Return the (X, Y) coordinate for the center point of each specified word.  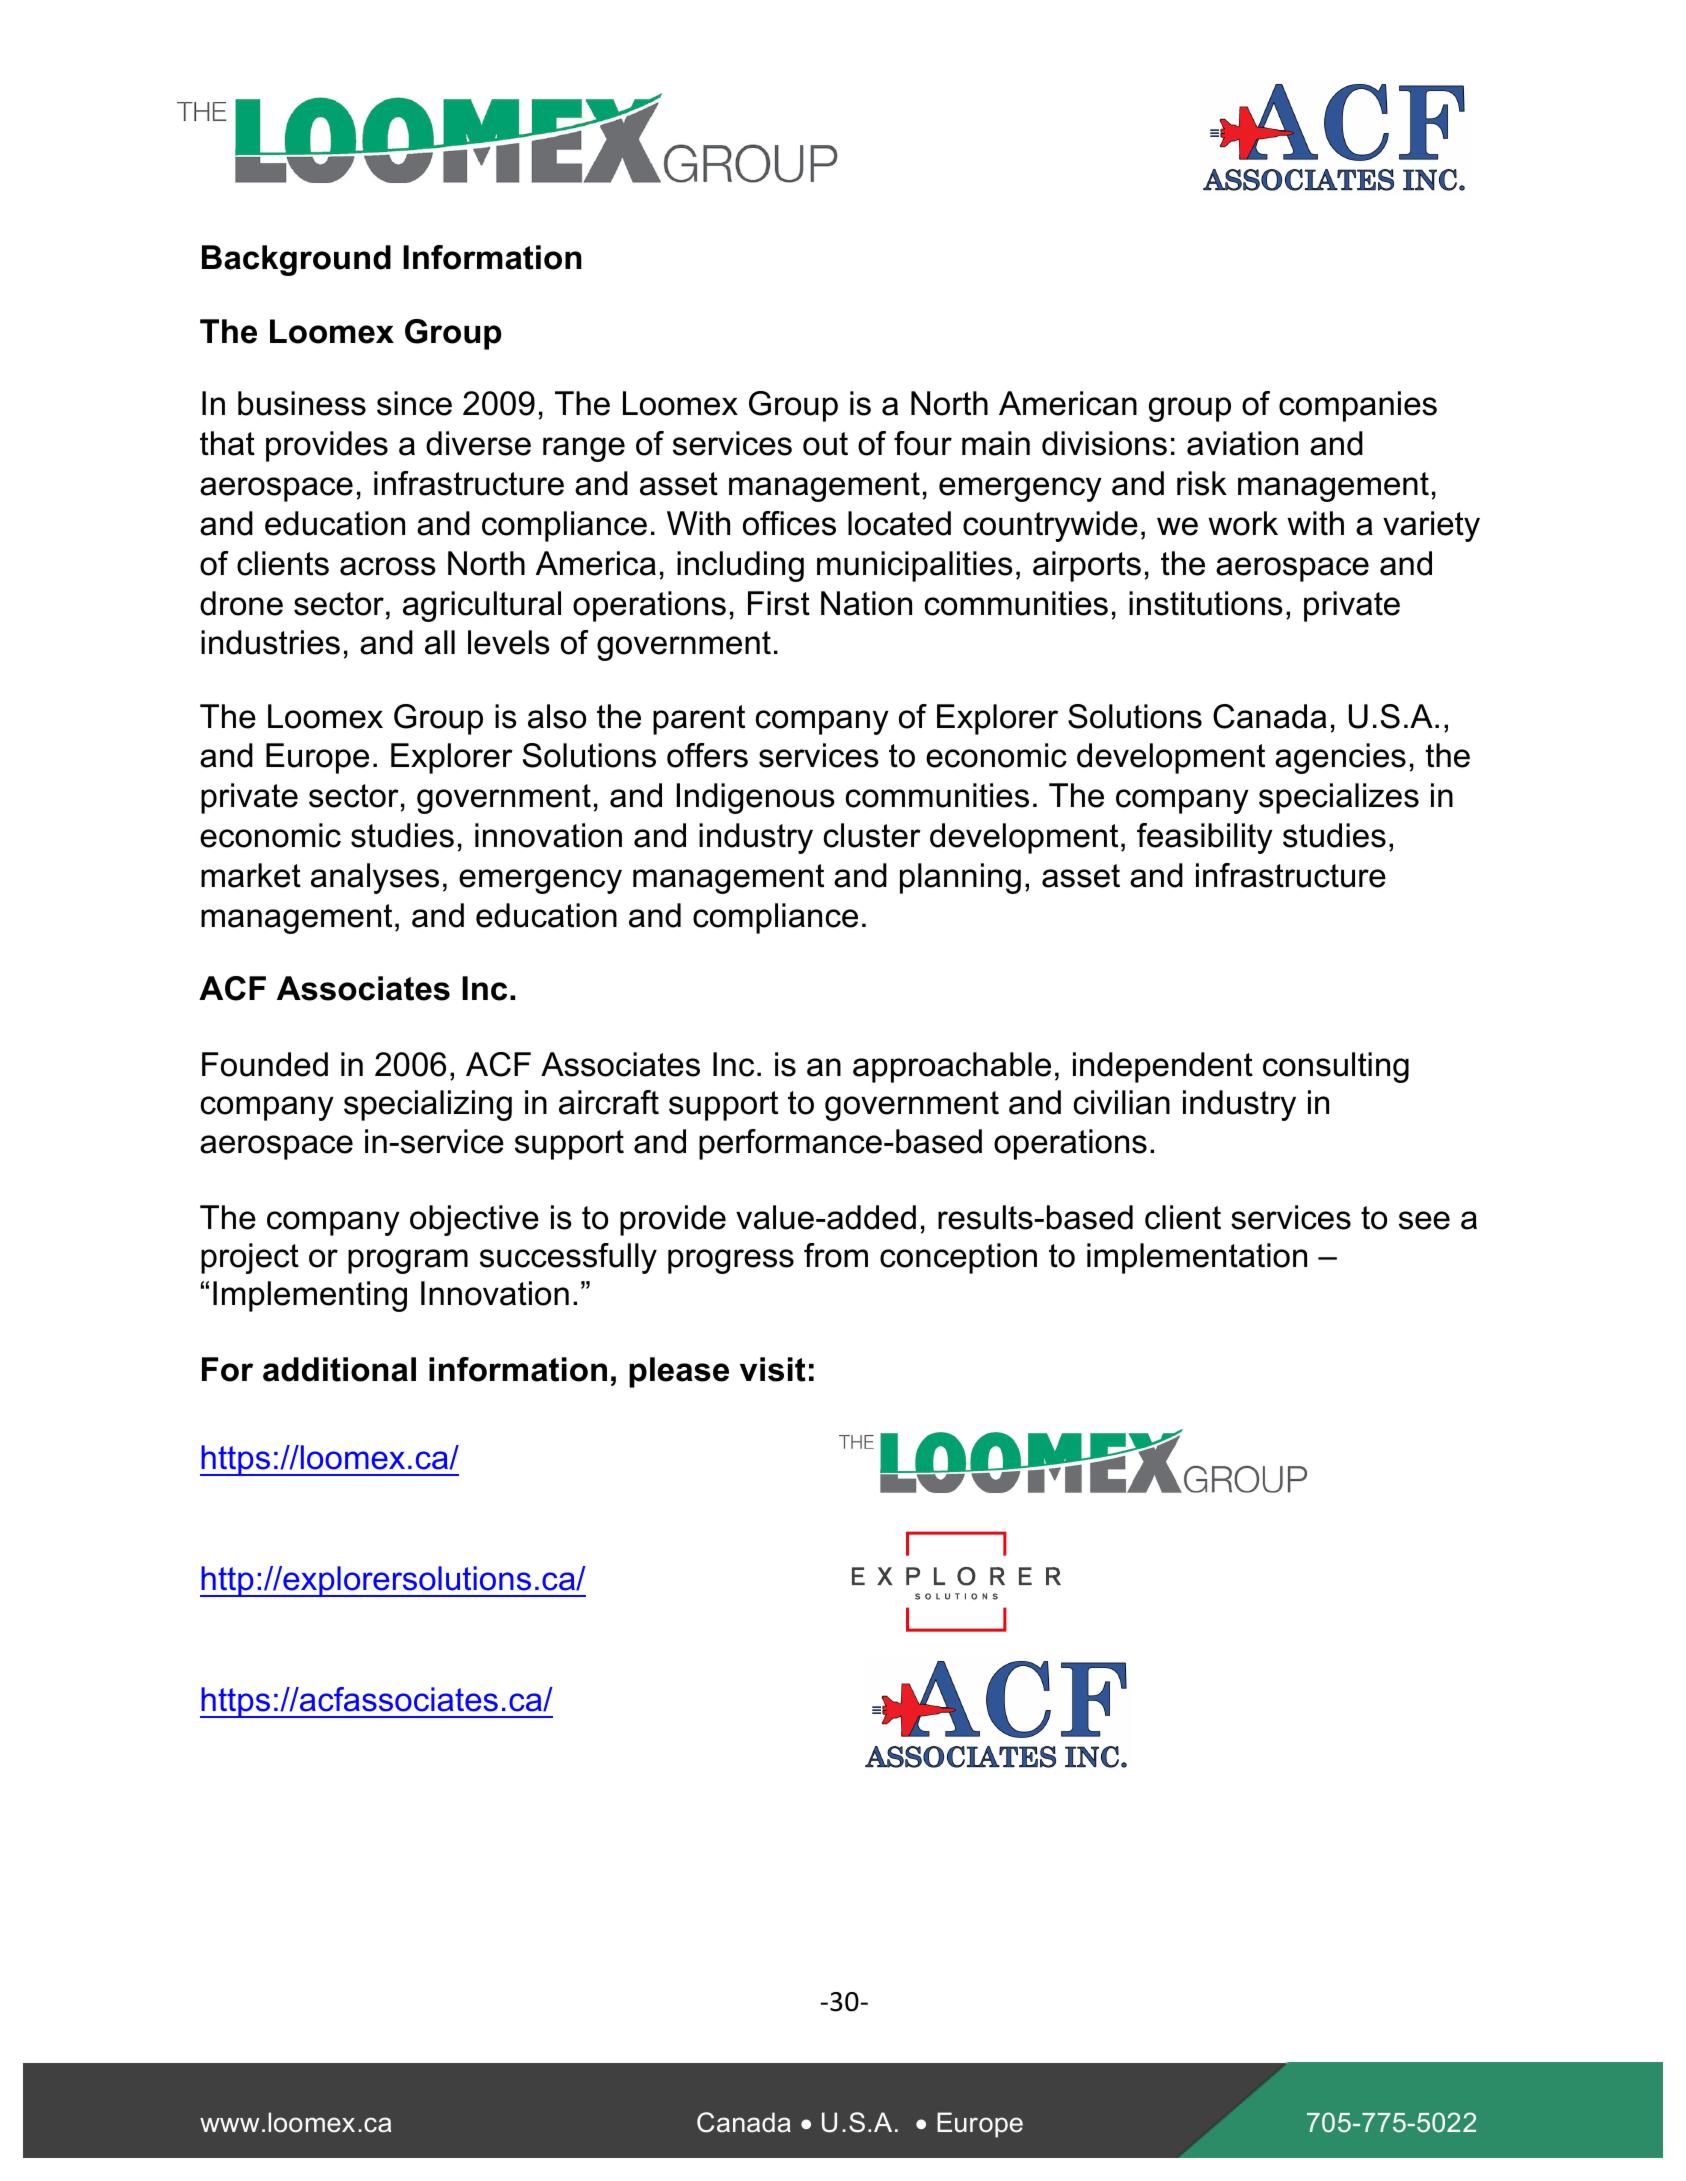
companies (1358, 406)
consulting (1336, 1067)
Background (296, 260)
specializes (1339, 798)
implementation (1197, 1258)
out (825, 444)
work (1243, 523)
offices (789, 523)
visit (773, 1369)
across (388, 566)
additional (339, 1369)
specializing (428, 1105)
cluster (872, 835)
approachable (952, 1067)
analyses (375, 878)
